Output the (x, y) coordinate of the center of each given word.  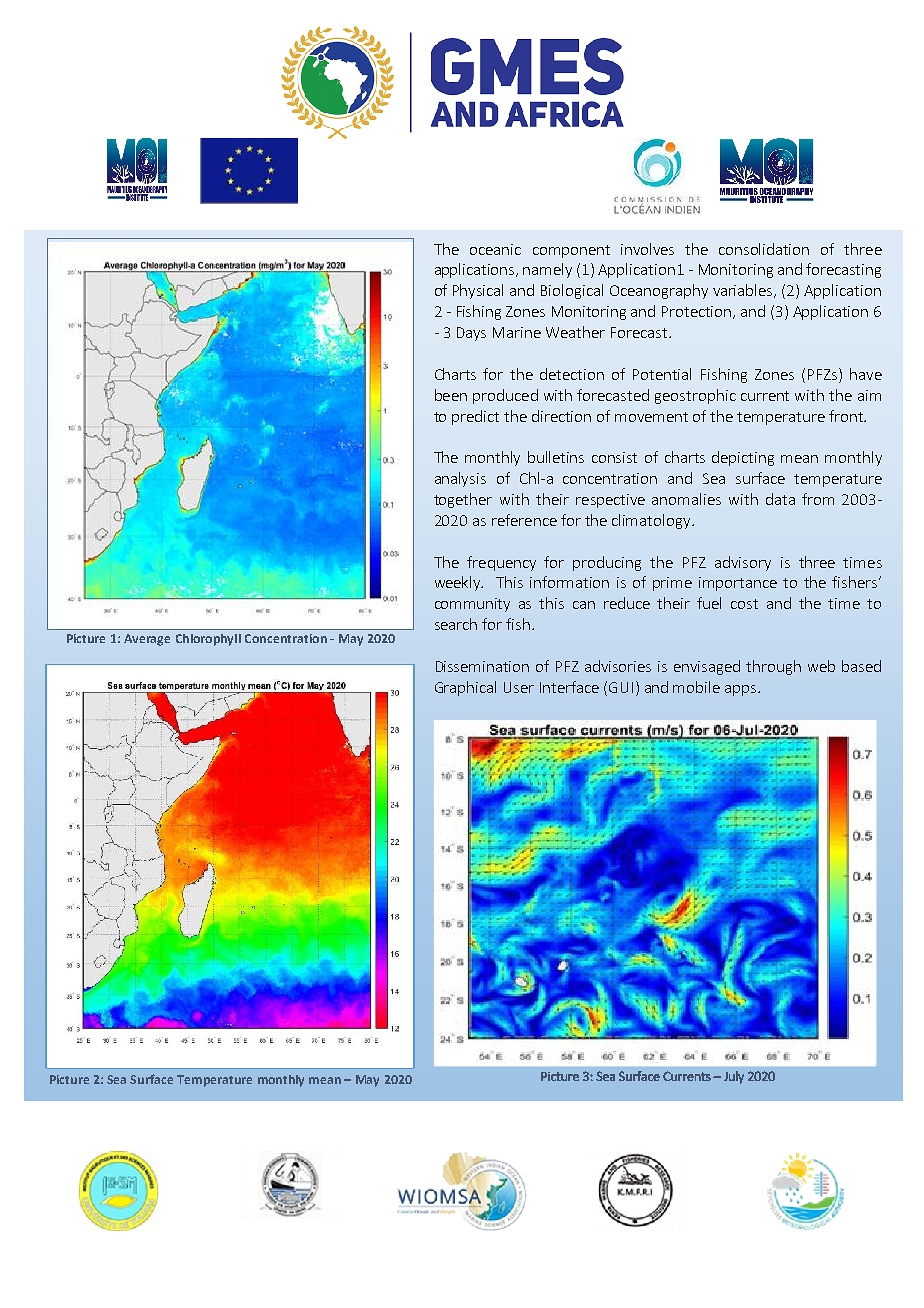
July (734, 1077)
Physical (478, 291)
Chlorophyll (208, 640)
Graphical (465, 688)
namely (547, 270)
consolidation (764, 249)
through (773, 667)
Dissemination (482, 666)
